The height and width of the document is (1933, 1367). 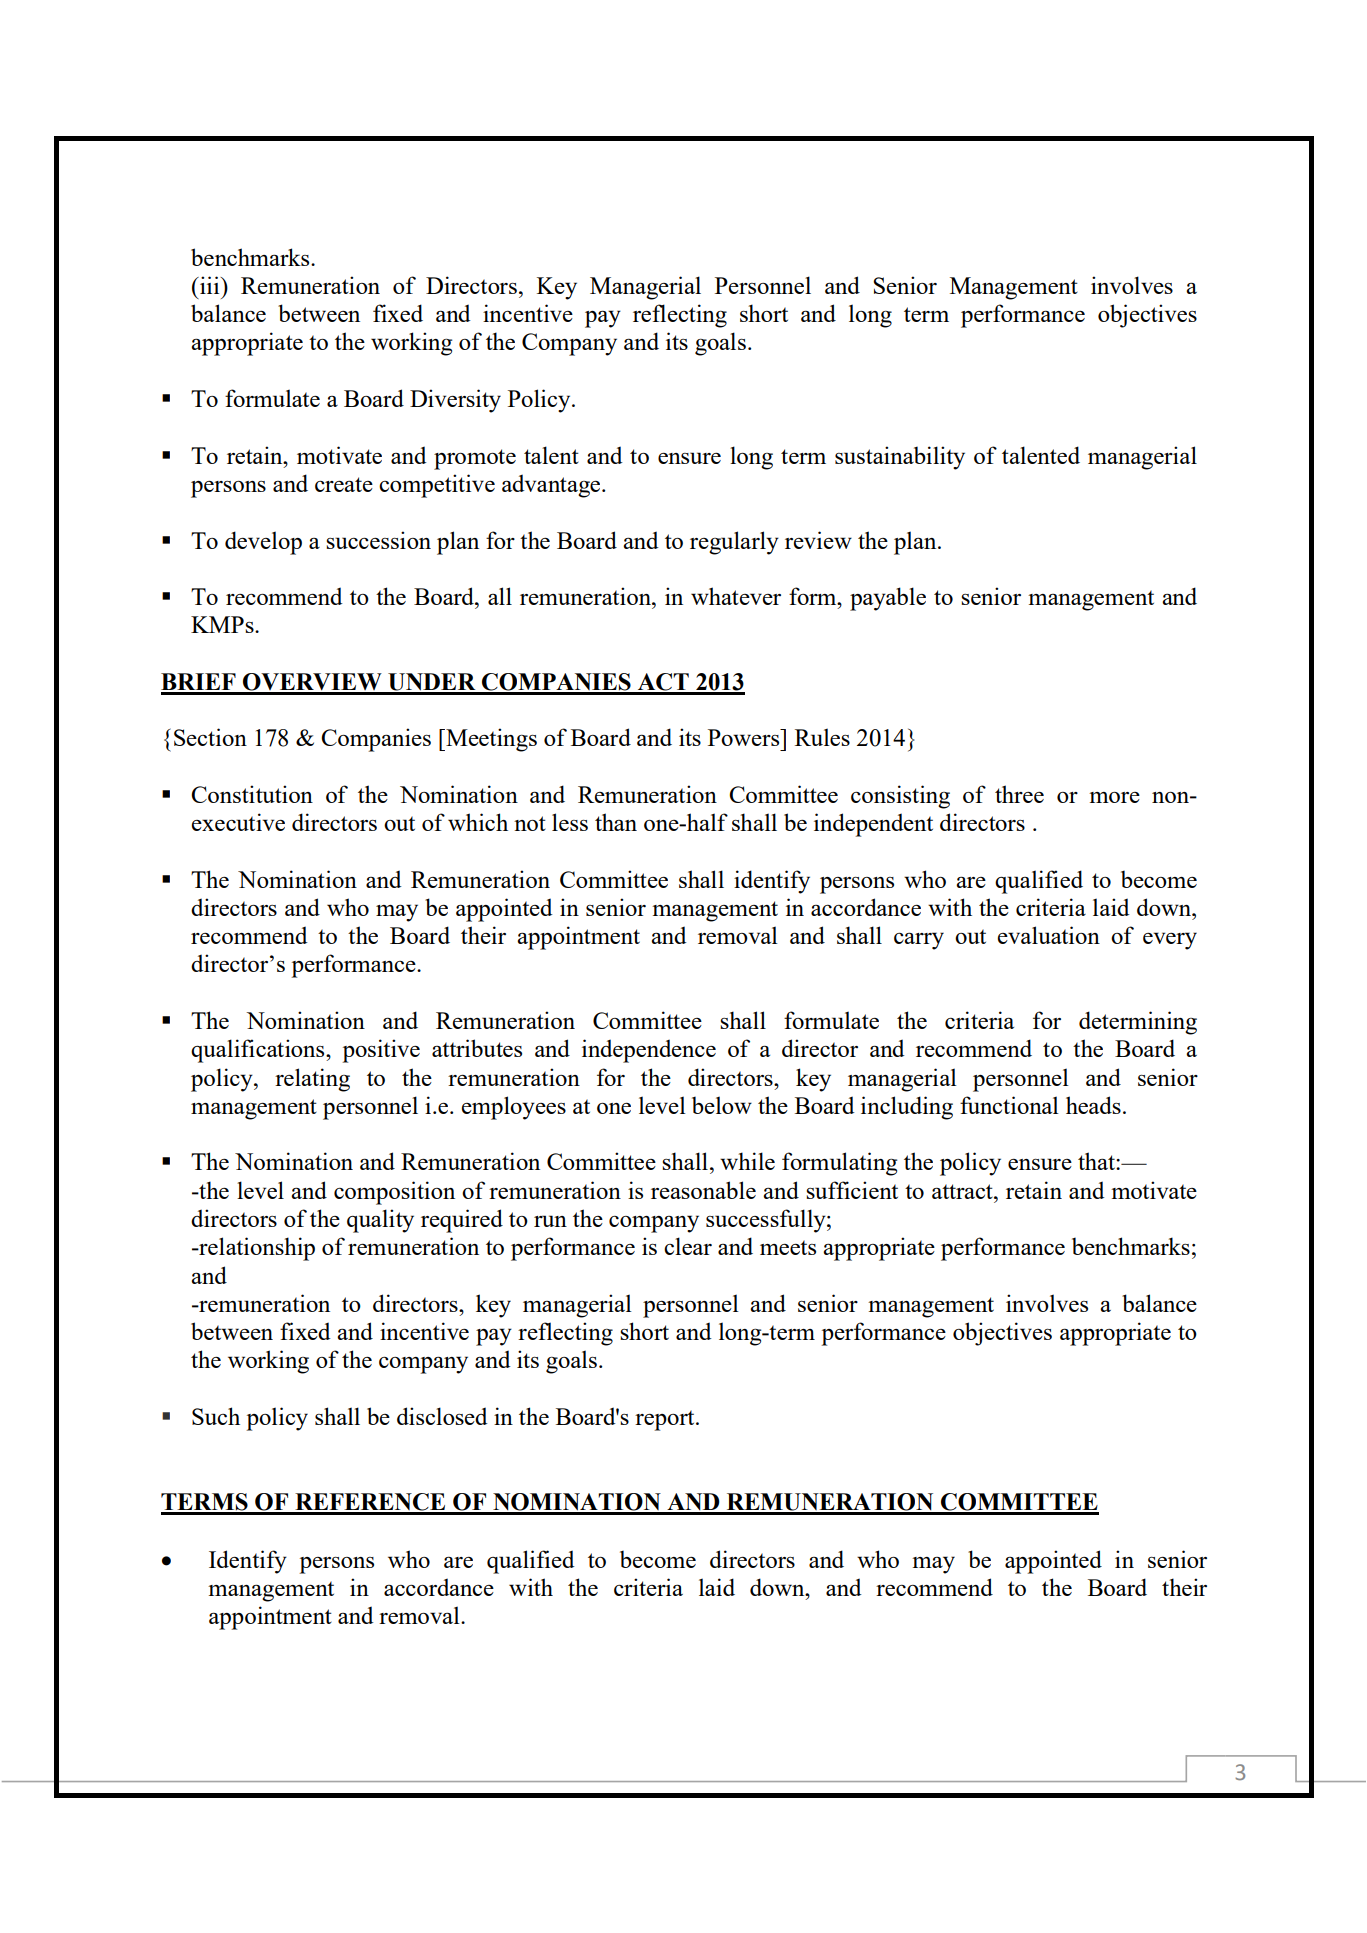 I want to click on Constitution, so click(x=252, y=794).
